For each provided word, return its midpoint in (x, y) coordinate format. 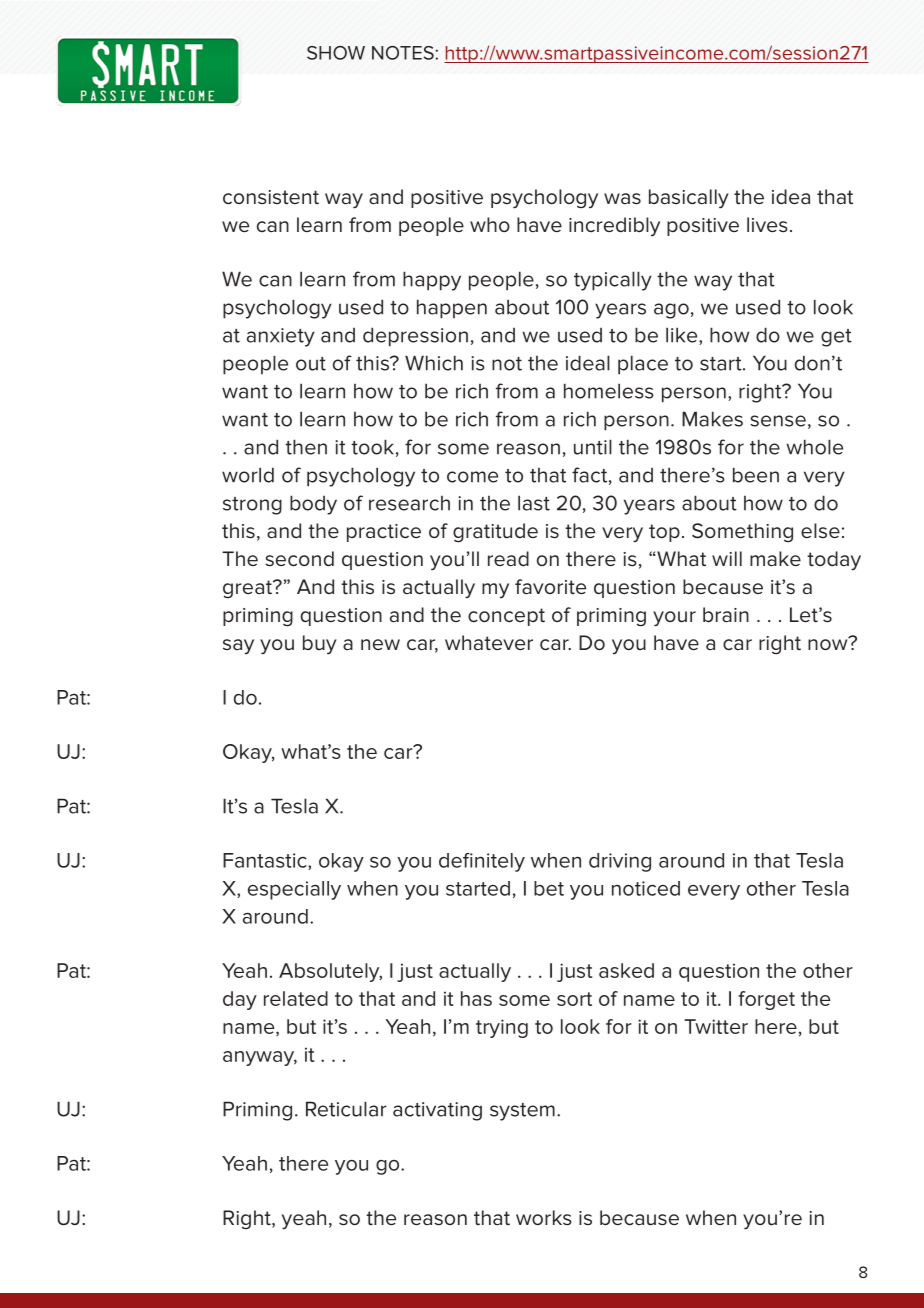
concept (506, 617)
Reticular (346, 1109)
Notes (403, 53)
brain (726, 615)
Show (336, 53)
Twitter (716, 1026)
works (544, 1218)
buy (320, 645)
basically (689, 199)
